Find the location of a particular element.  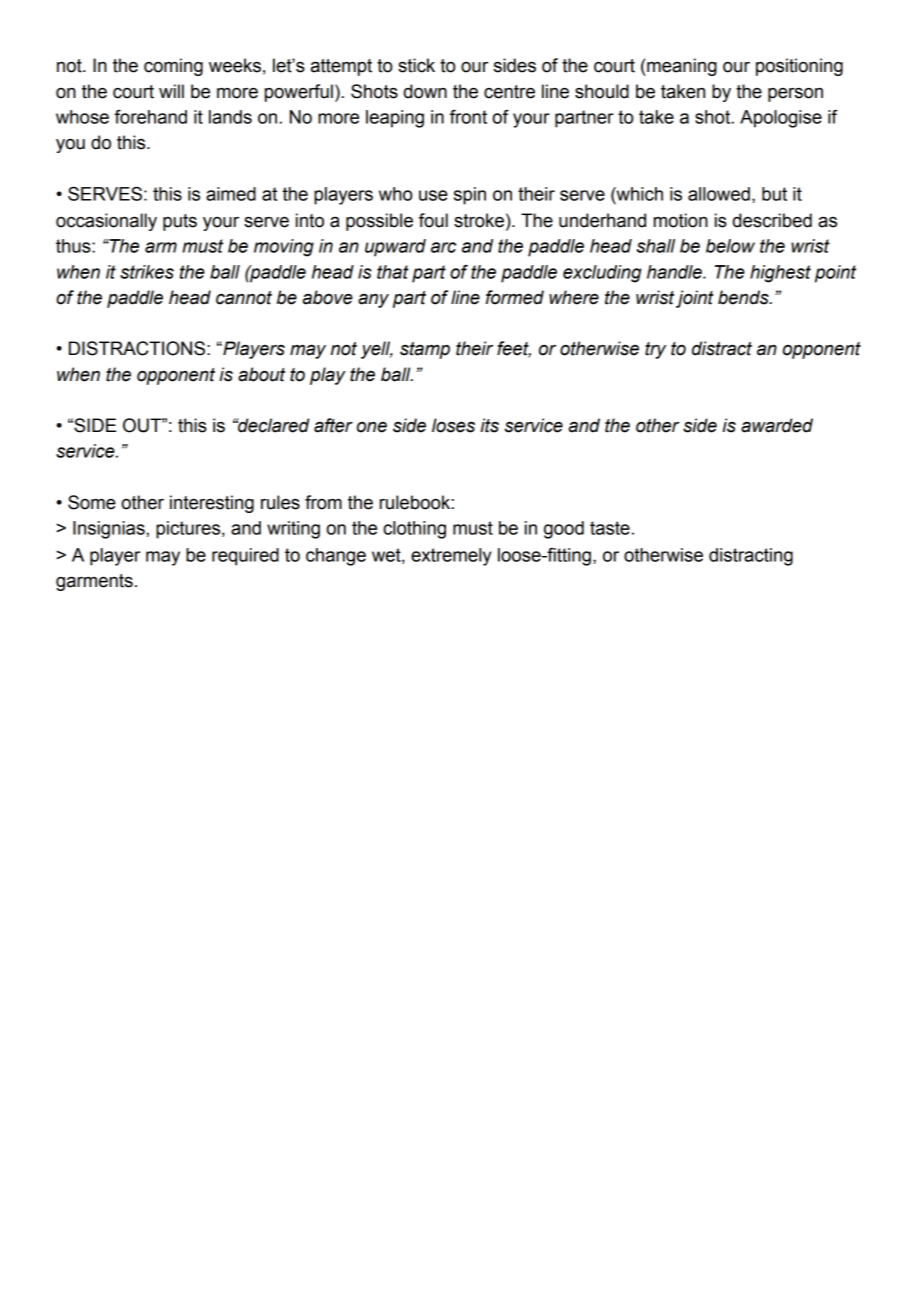

person is located at coordinates (795, 95).
